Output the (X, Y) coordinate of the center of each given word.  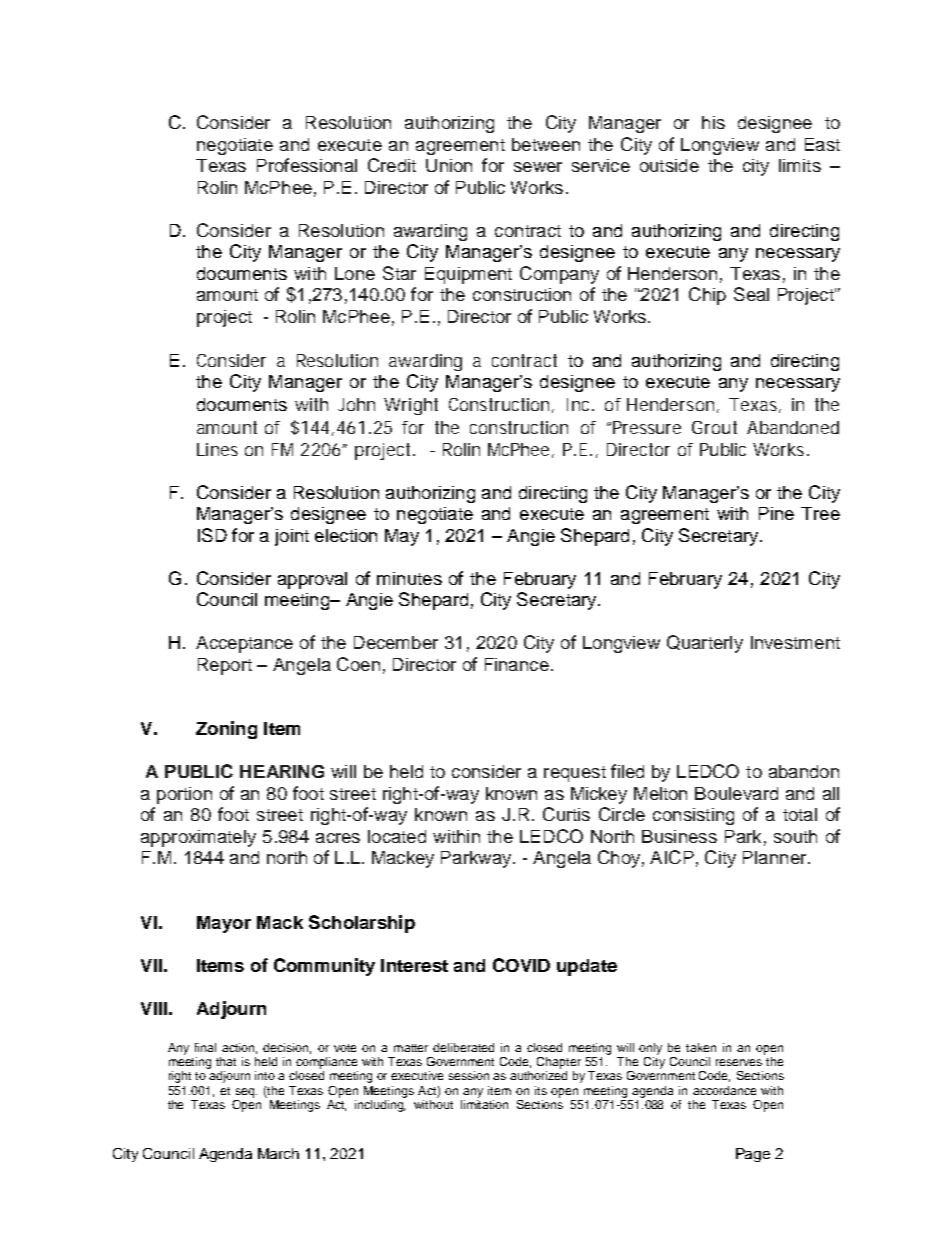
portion (184, 795)
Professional (307, 165)
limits (800, 165)
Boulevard (736, 793)
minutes (409, 578)
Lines (217, 449)
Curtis (566, 814)
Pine (776, 513)
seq (246, 1093)
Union (449, 165)
